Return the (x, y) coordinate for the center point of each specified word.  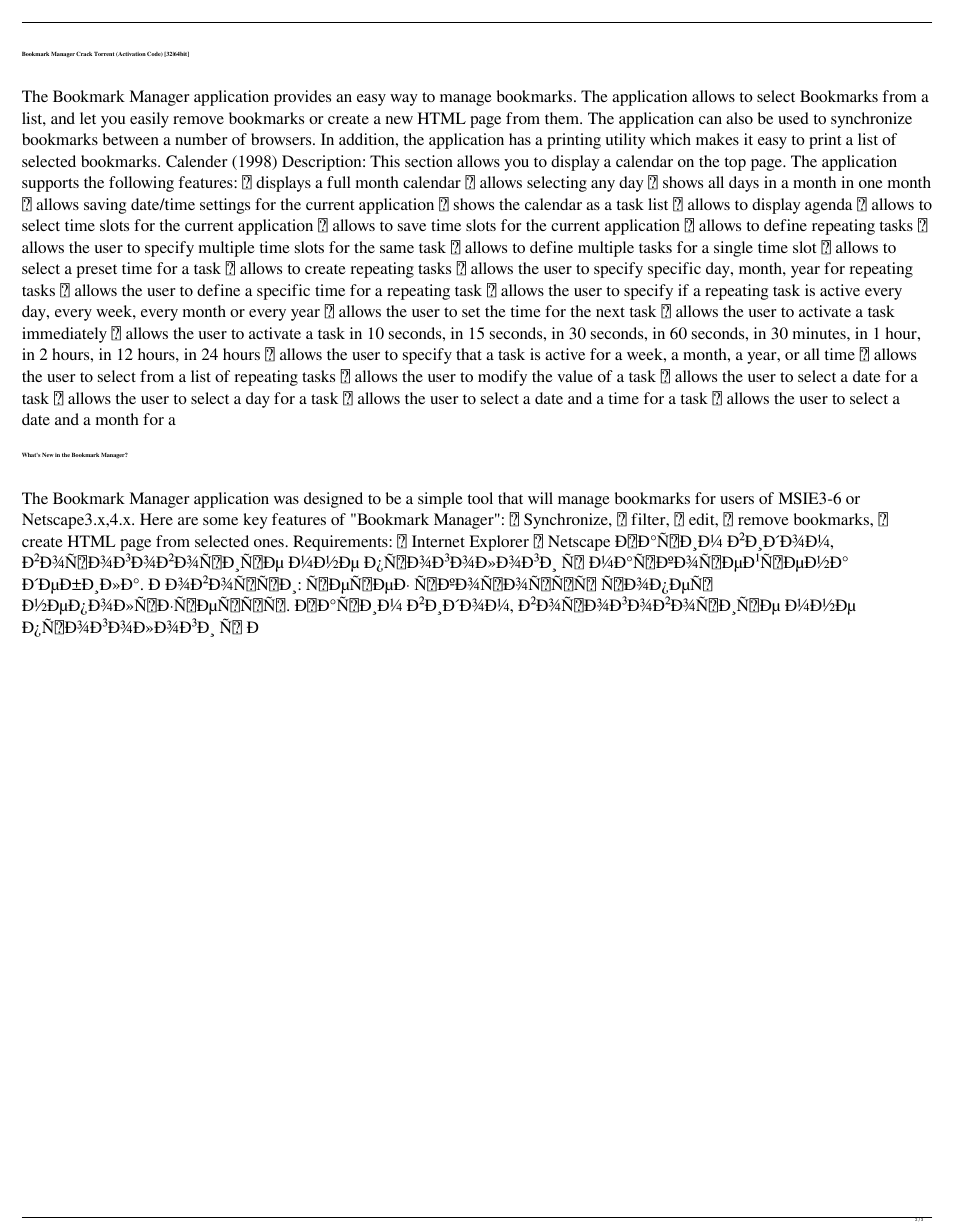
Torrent (104, 54)
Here (156, 519)
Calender (196, 161)
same (397, 249)
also (739, 118)
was (286, 500)
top (735, 164)
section (429, 161)
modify (502, 378)
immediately (64, 335)
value (575, 376)
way (404, 100)
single (733, 249)
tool (480, 498)
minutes (820, 333)
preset (96, 271)
